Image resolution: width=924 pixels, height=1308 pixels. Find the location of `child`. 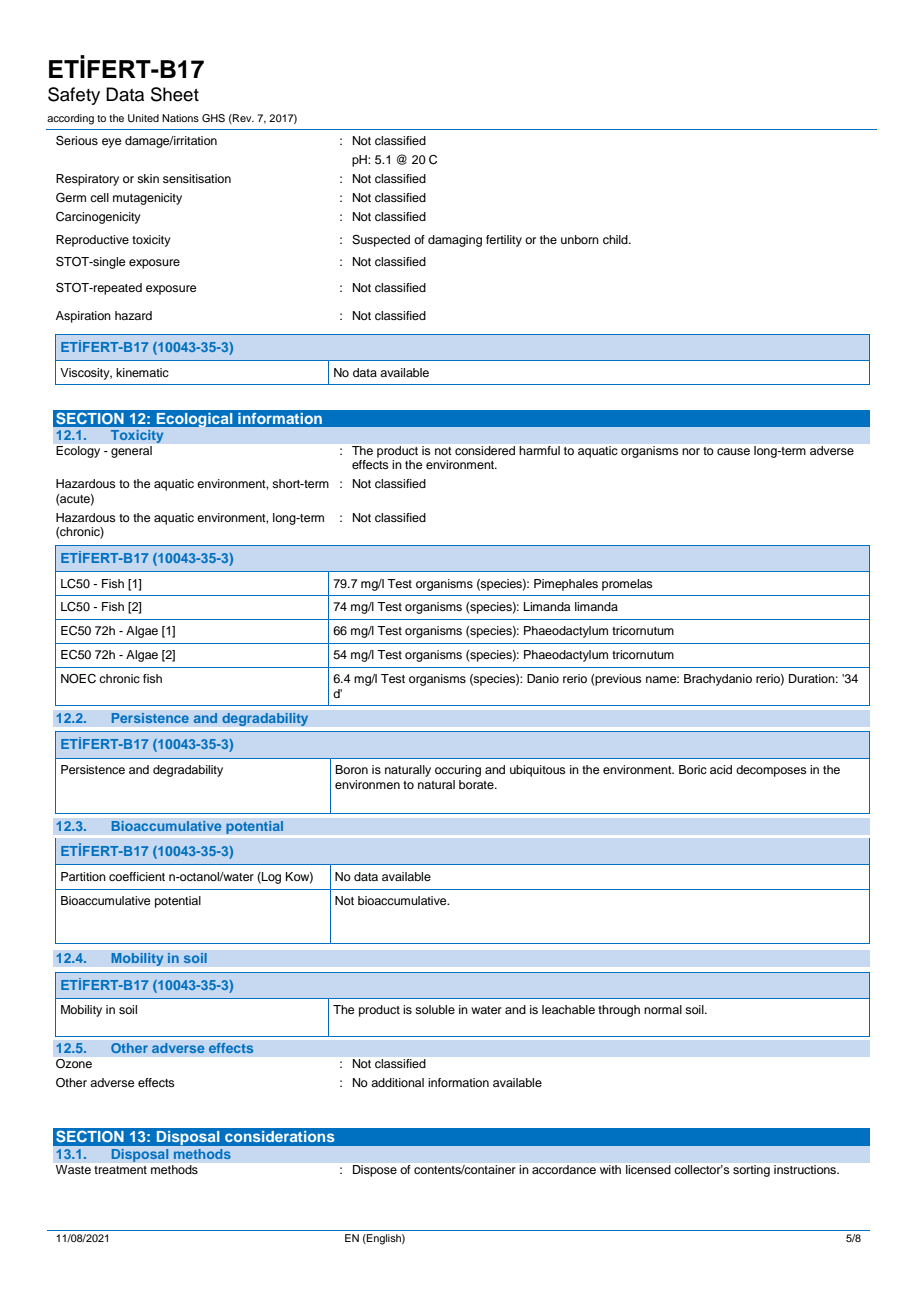

child is located at coordinates (616, 239).
